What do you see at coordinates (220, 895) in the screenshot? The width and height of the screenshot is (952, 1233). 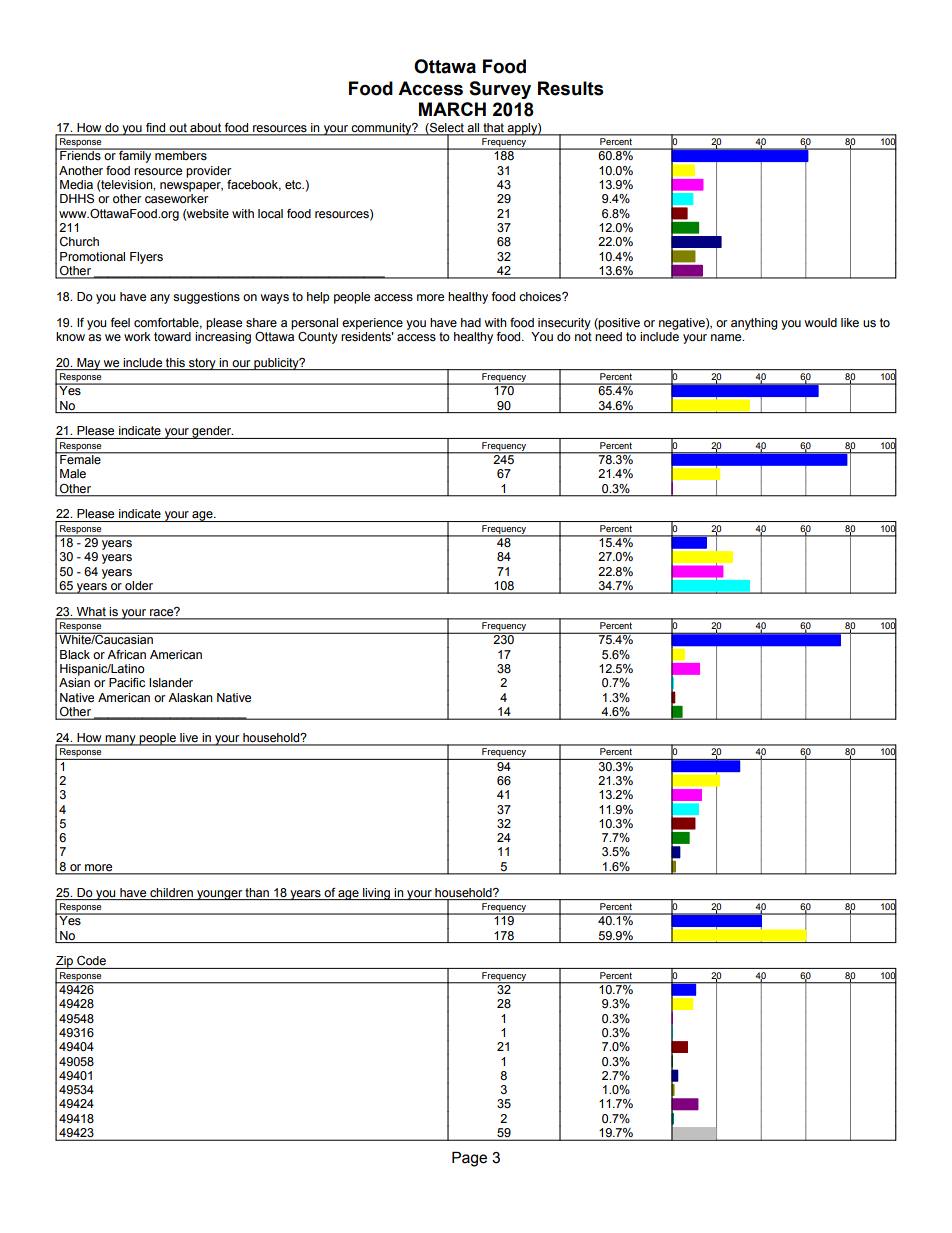 I see `younger` at bounding box center [220, 895].
